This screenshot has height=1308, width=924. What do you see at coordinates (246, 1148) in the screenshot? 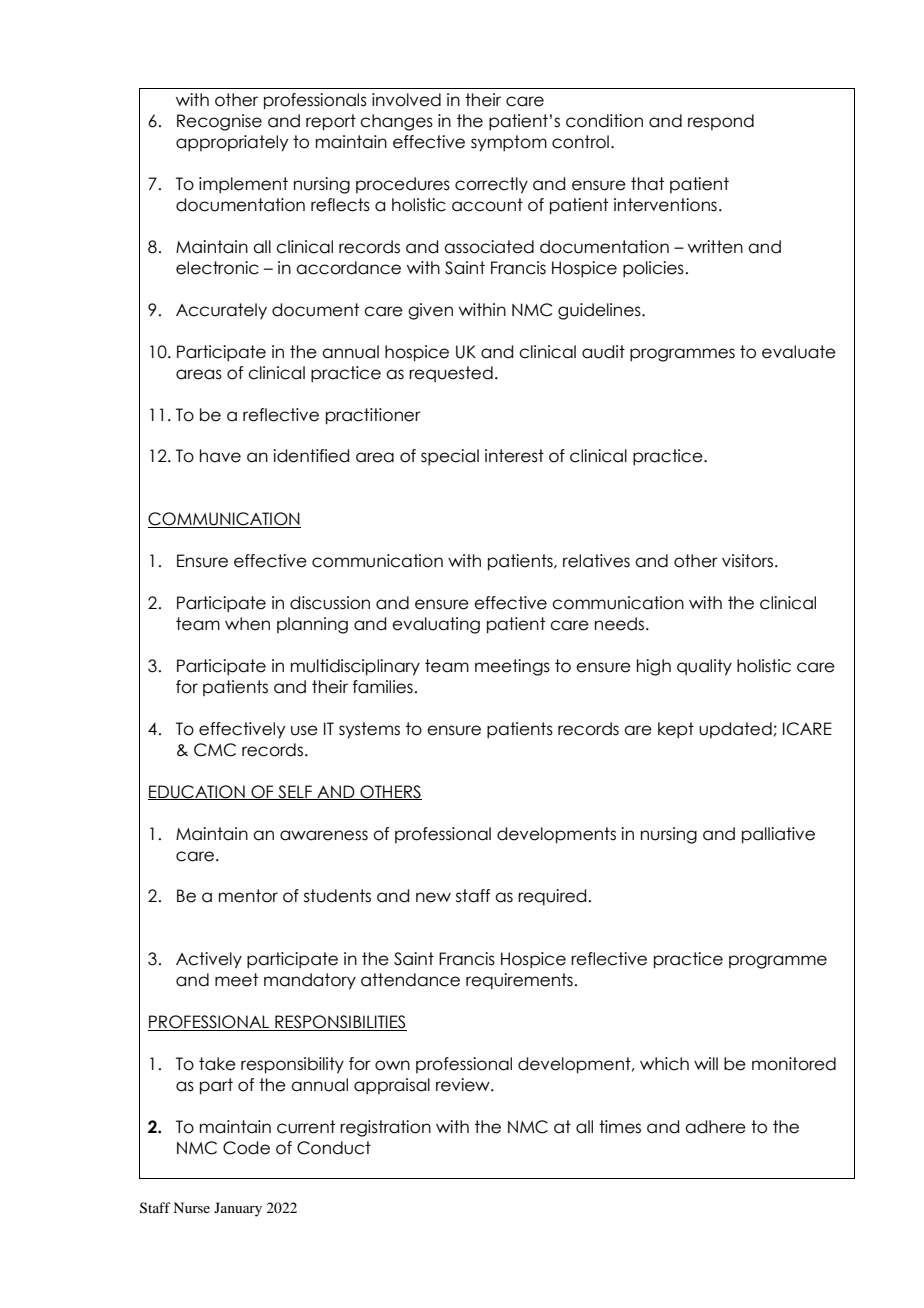
I see `Code` at bounding box center [246, 1148].
